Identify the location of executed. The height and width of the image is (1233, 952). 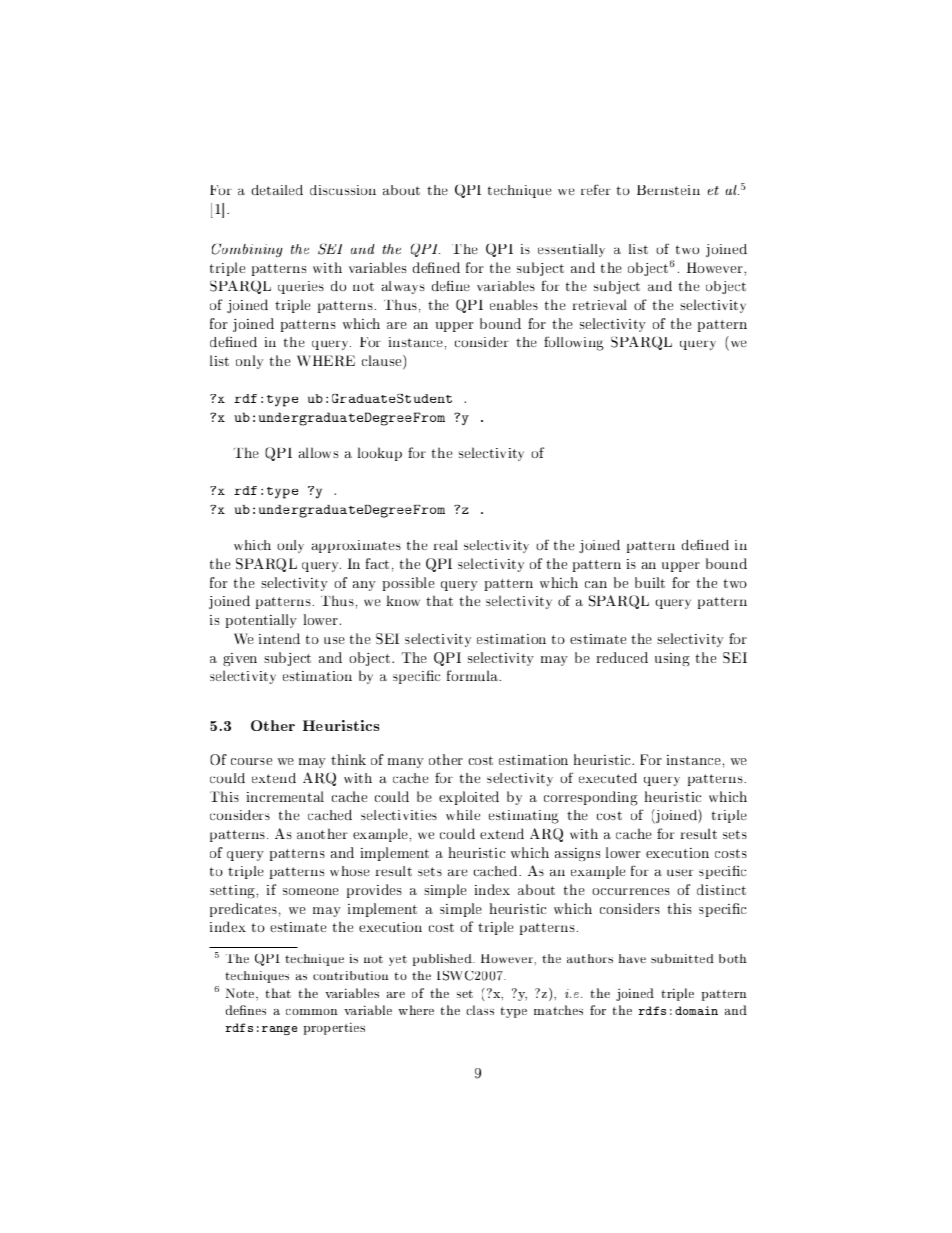
(608, 778).
